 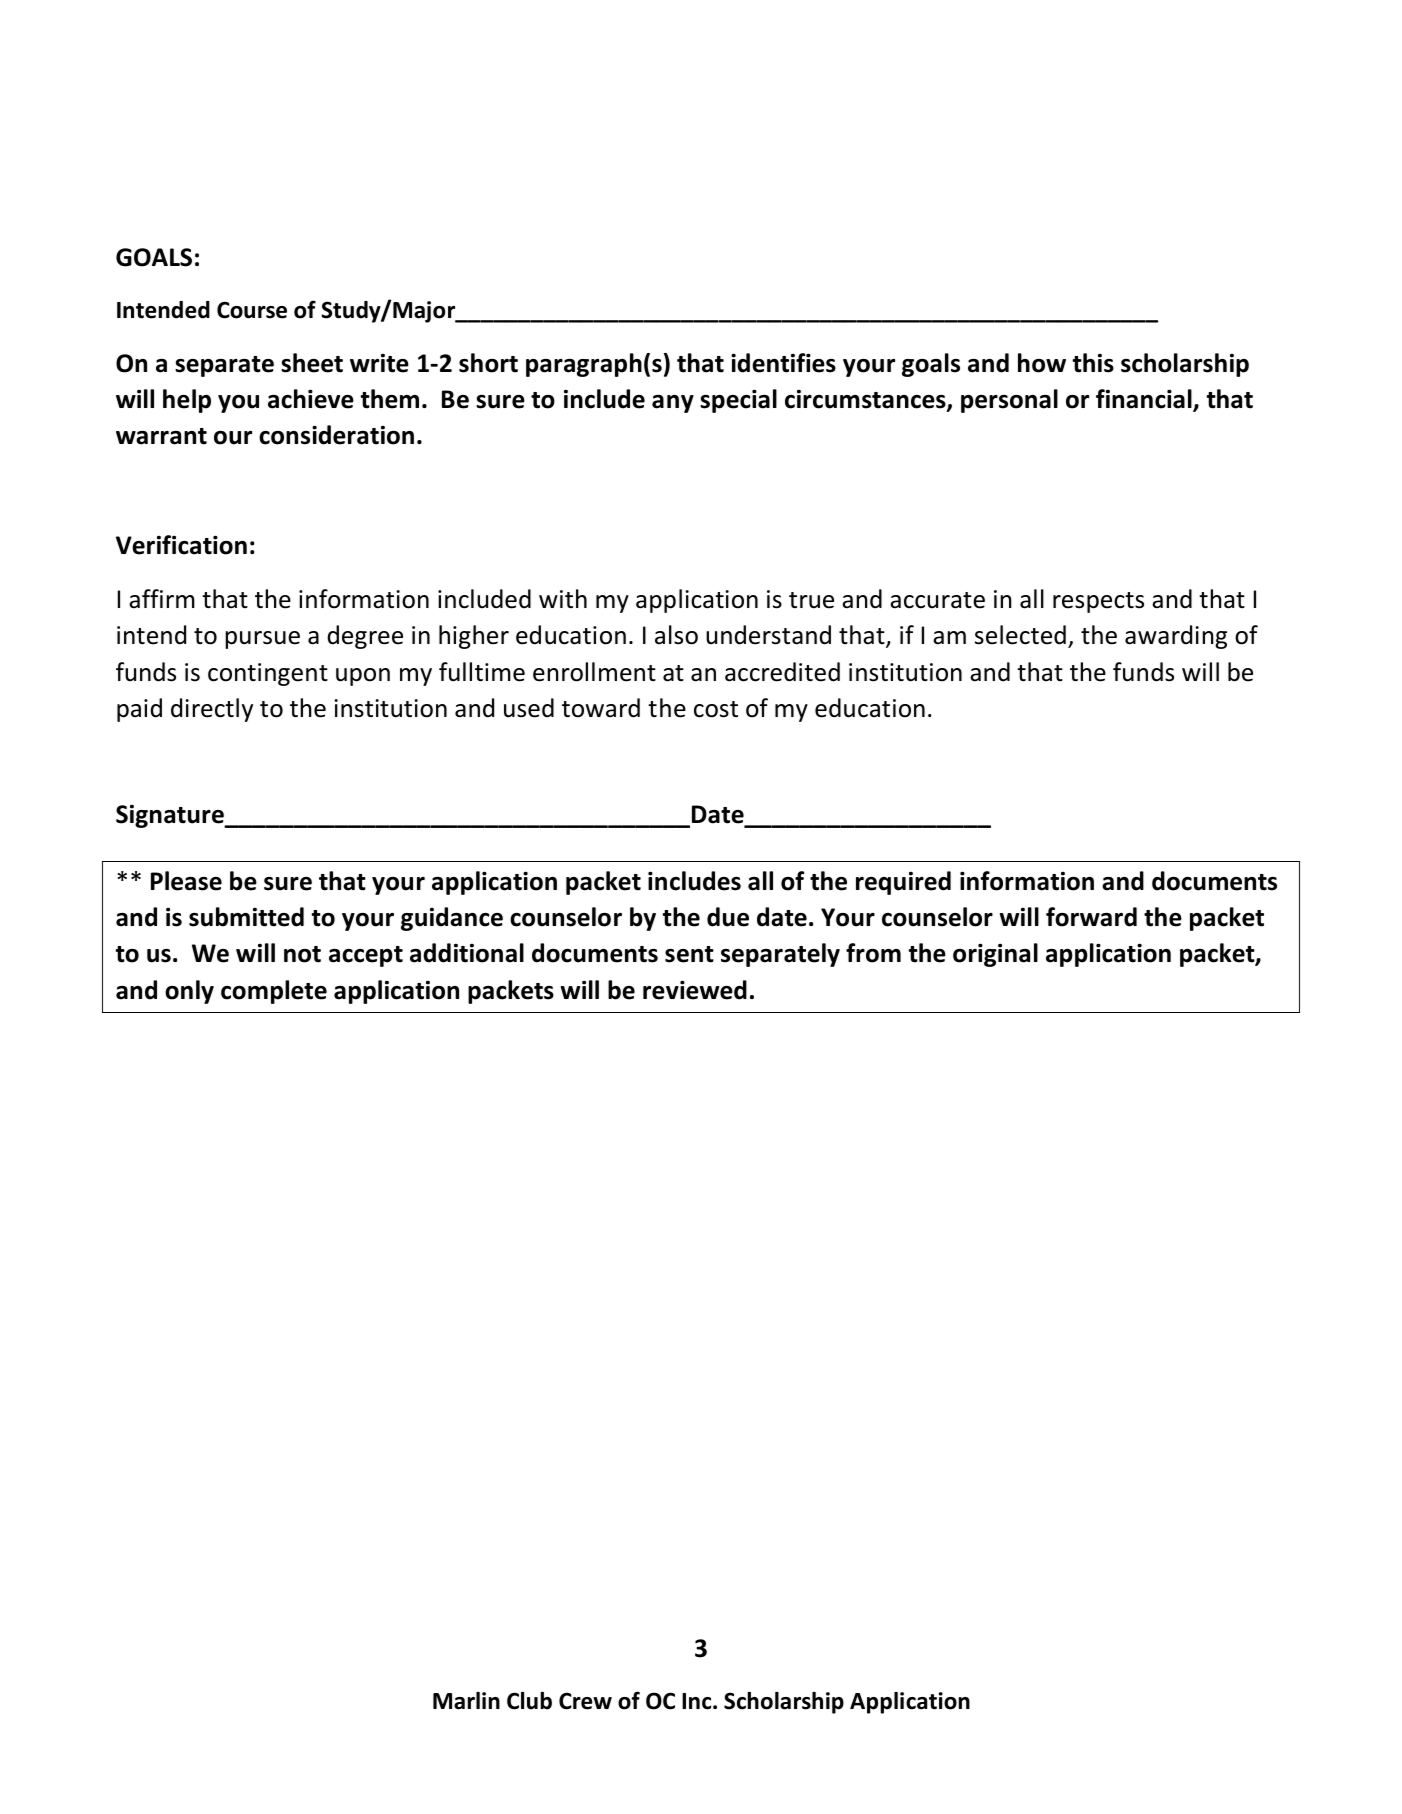 I want to click on contingent, so click(x=268, y=674).
